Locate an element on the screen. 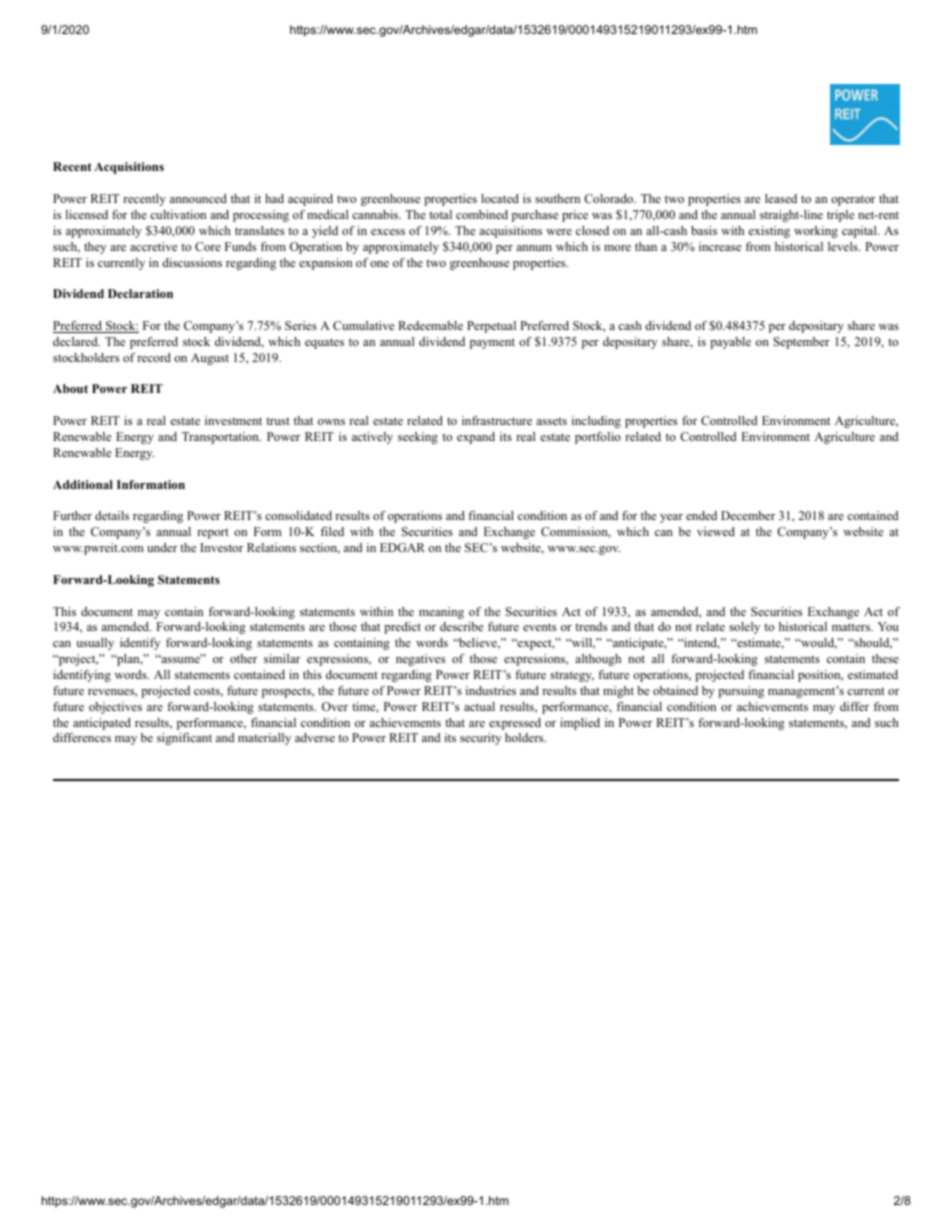  September is located at coordinates (802, 343).
